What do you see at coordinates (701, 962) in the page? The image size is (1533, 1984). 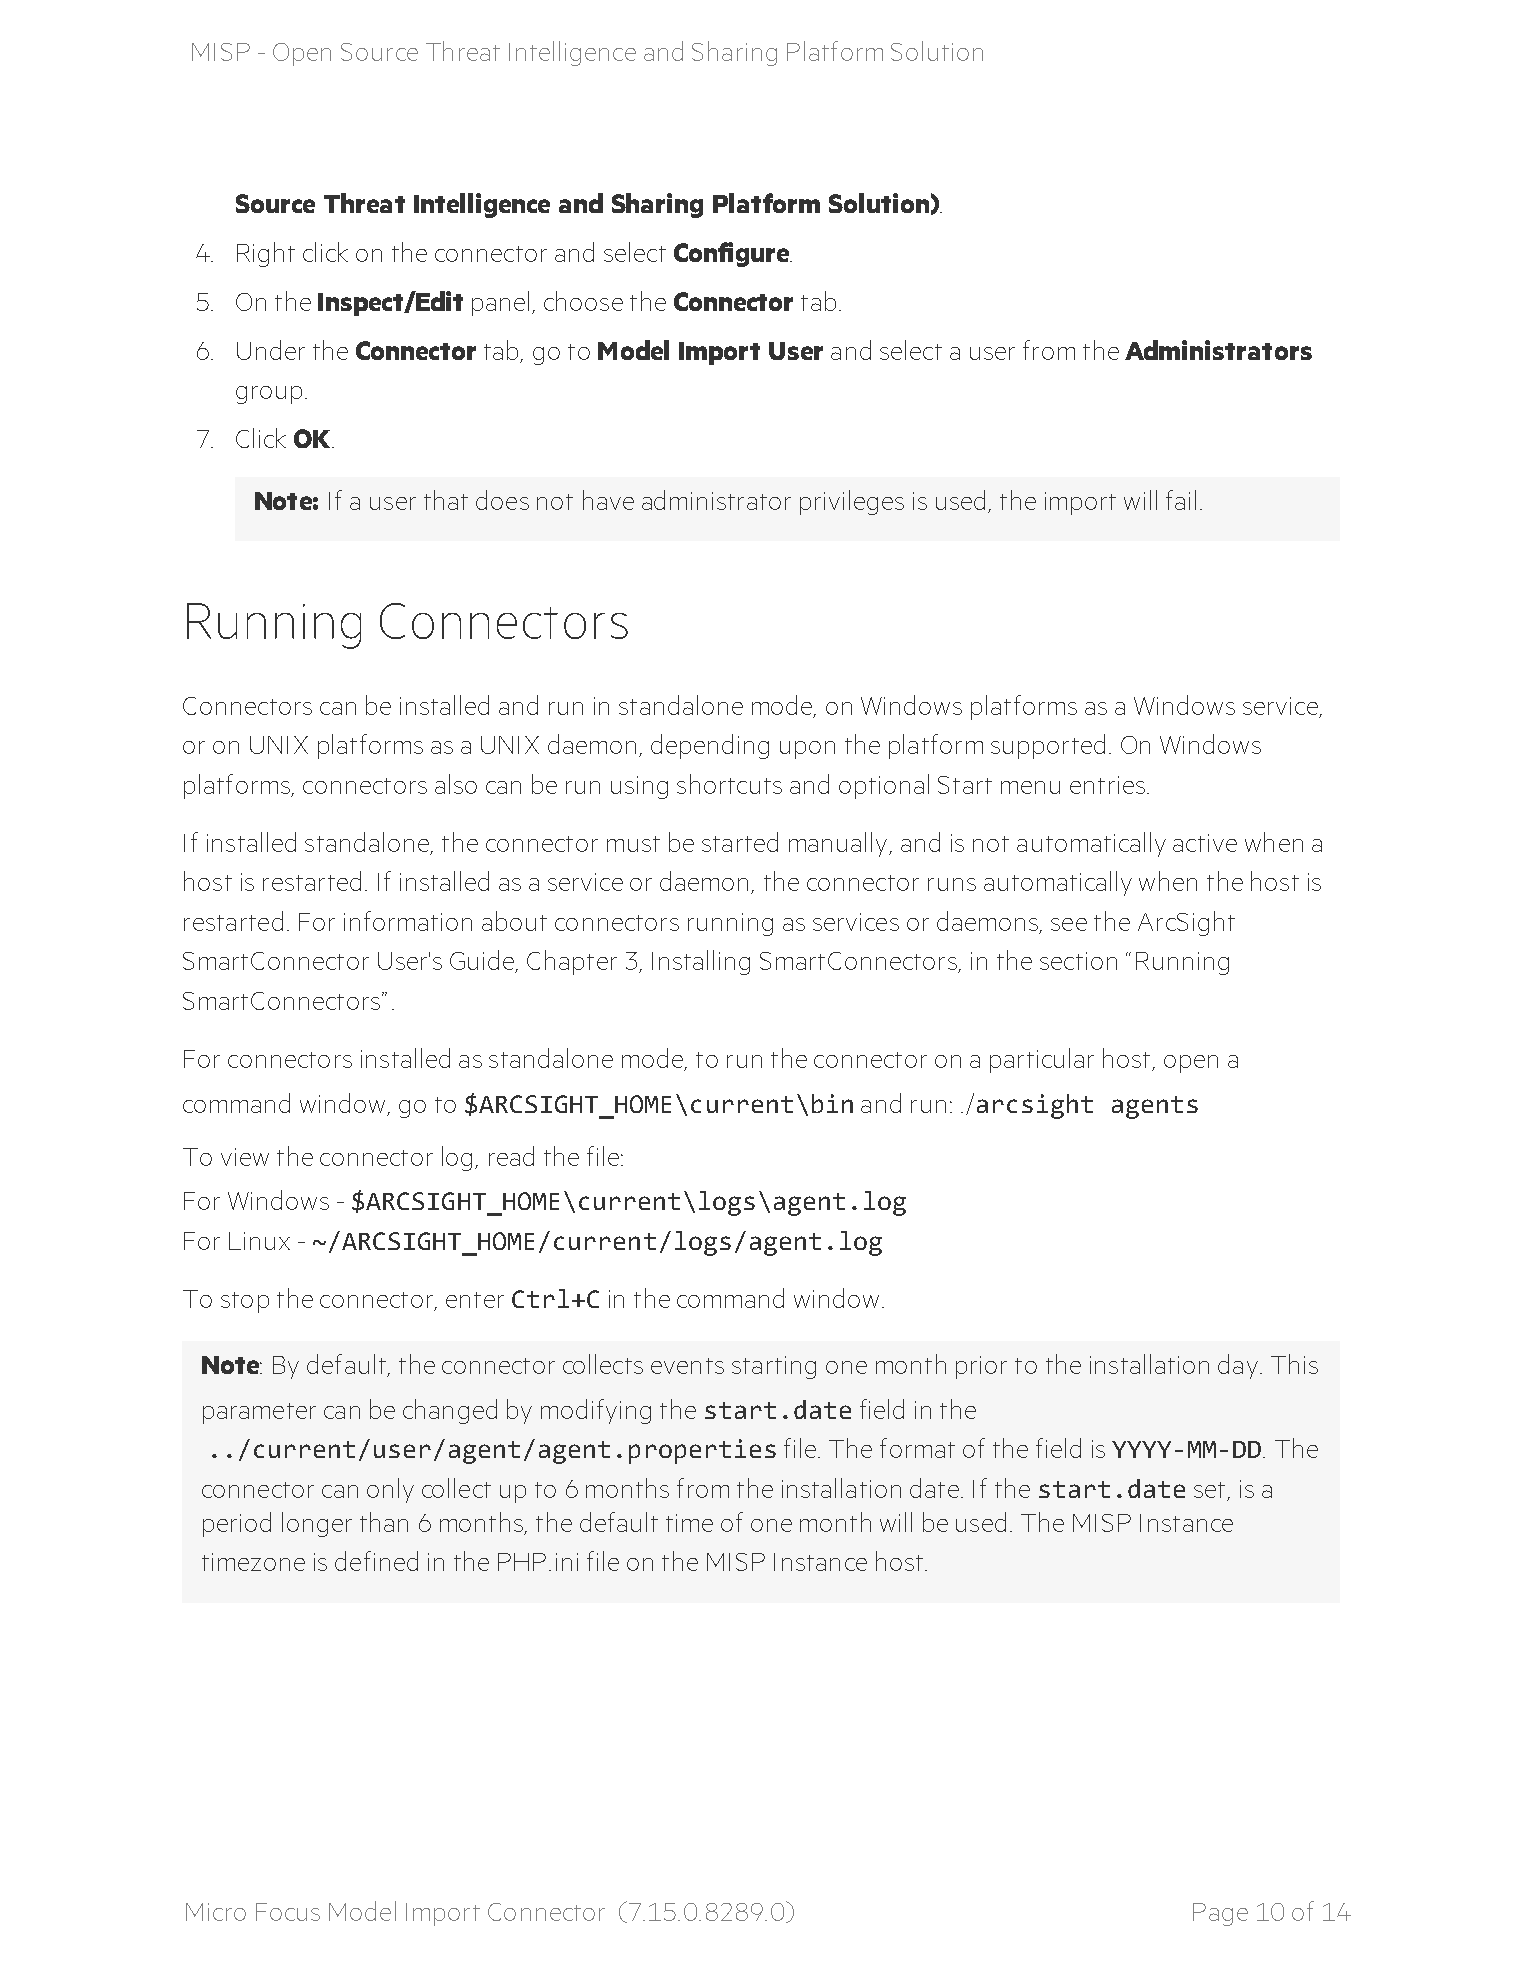 I see `Installing` at bounding box center [701, 962].
